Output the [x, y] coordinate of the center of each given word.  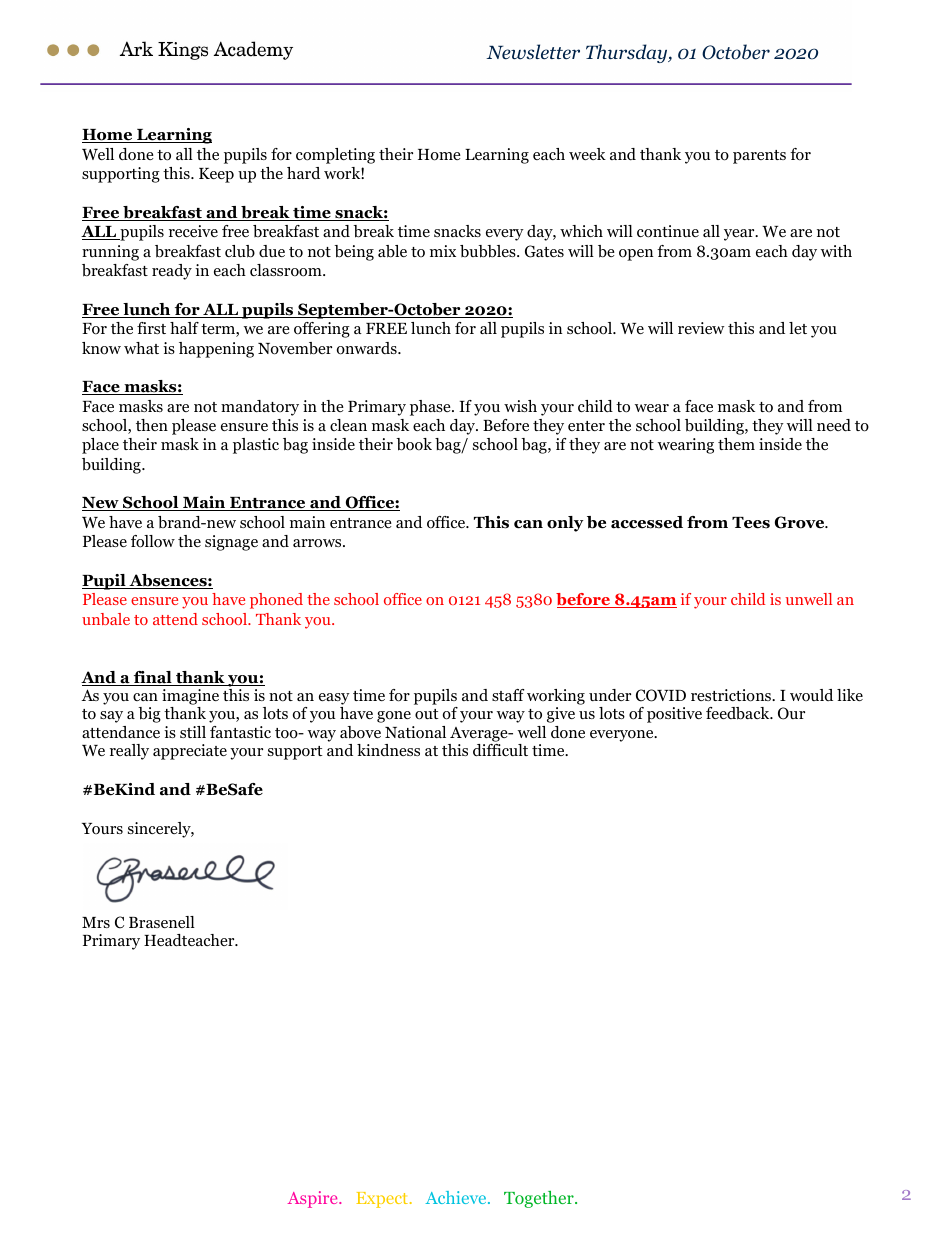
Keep [216, 175]
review [701, 328]
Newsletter [533, 52]
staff [508, 695]
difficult [500, 750]
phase [431, 408]
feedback [739, 713]
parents [759, 157]
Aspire [314, 1199]
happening [216, 350]
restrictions [732, 695]
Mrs [96, 922]
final [152, 678]
